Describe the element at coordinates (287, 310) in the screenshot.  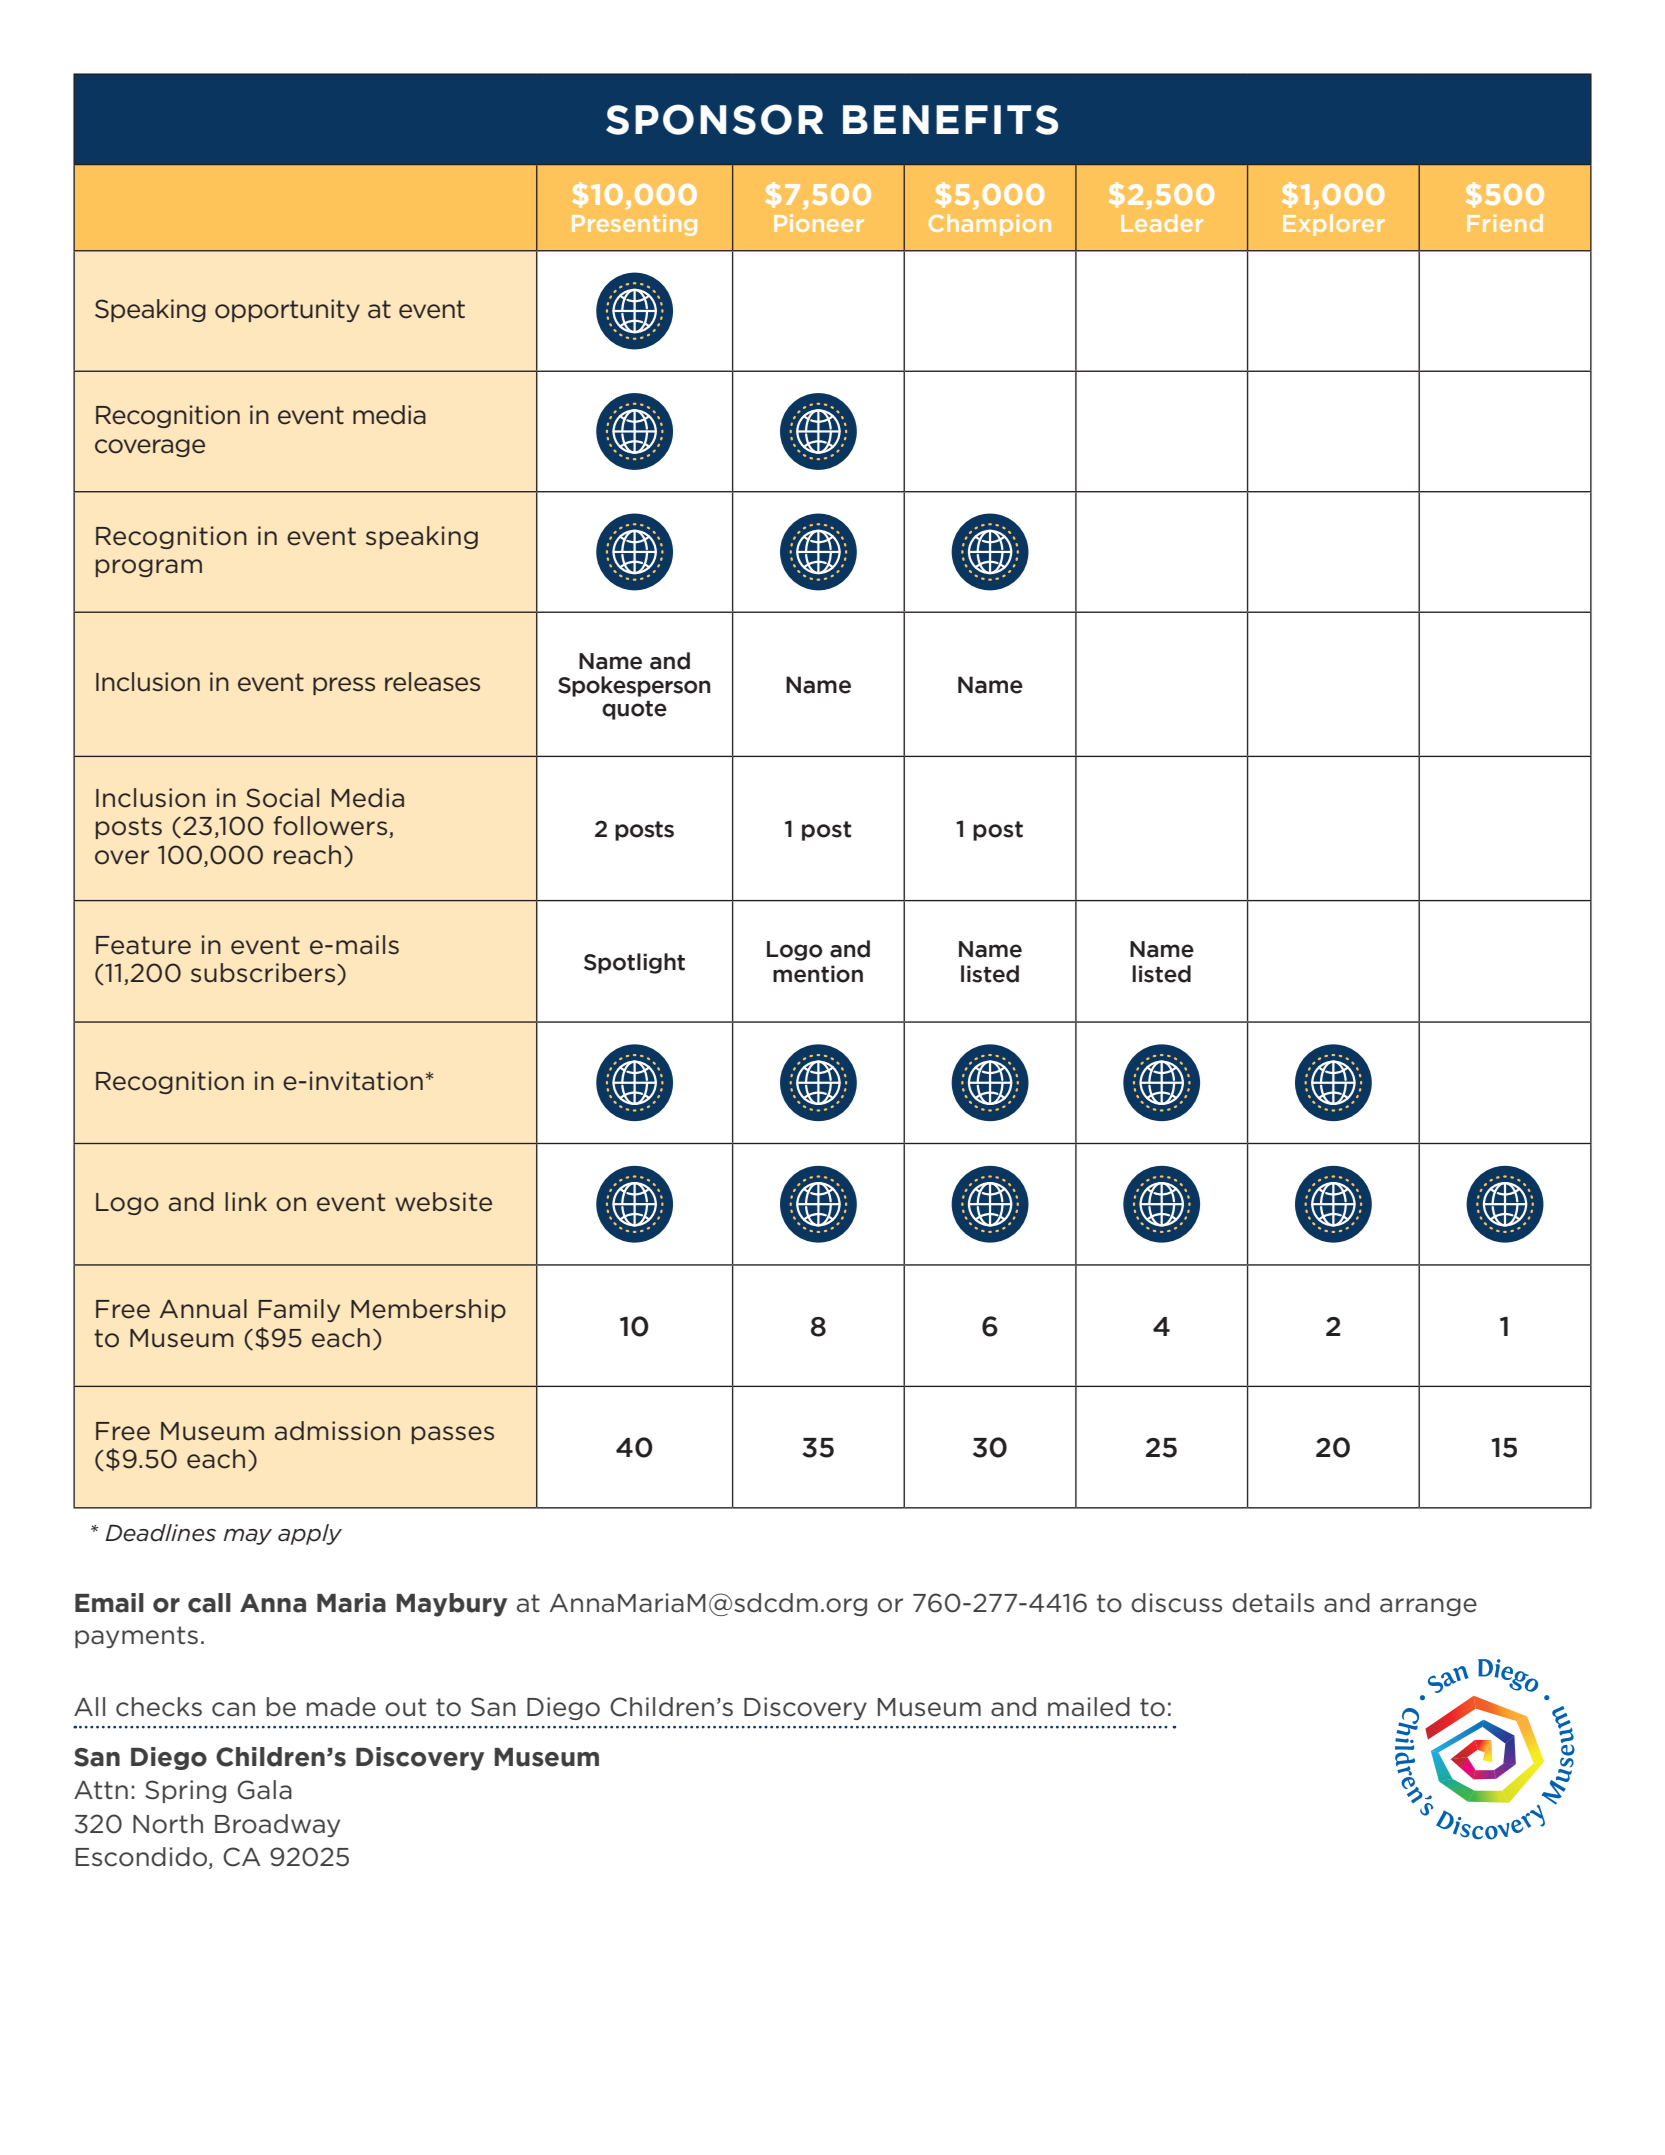
I see `opportunity` at that location.
